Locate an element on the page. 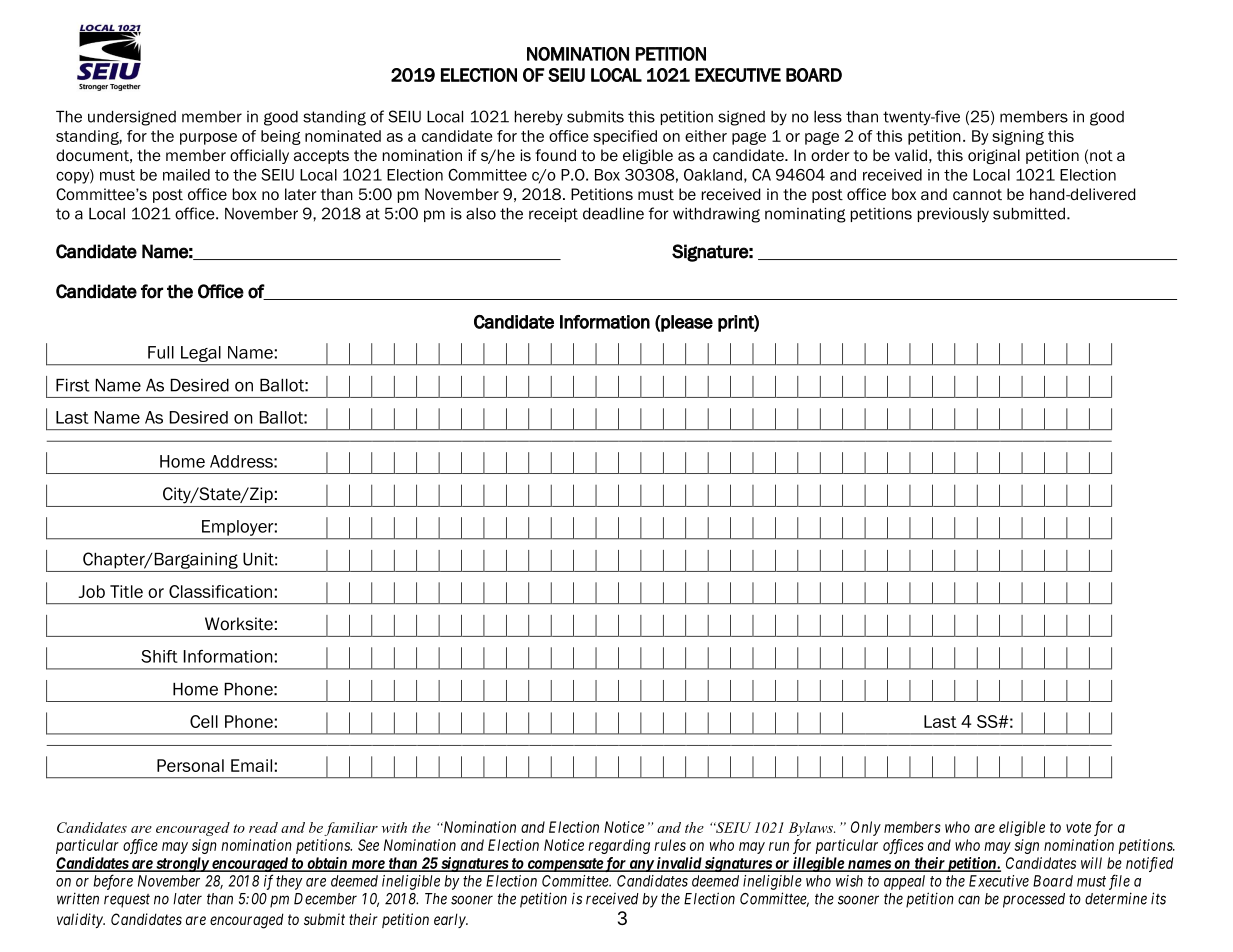  request is located at coordinates (127, 901).
